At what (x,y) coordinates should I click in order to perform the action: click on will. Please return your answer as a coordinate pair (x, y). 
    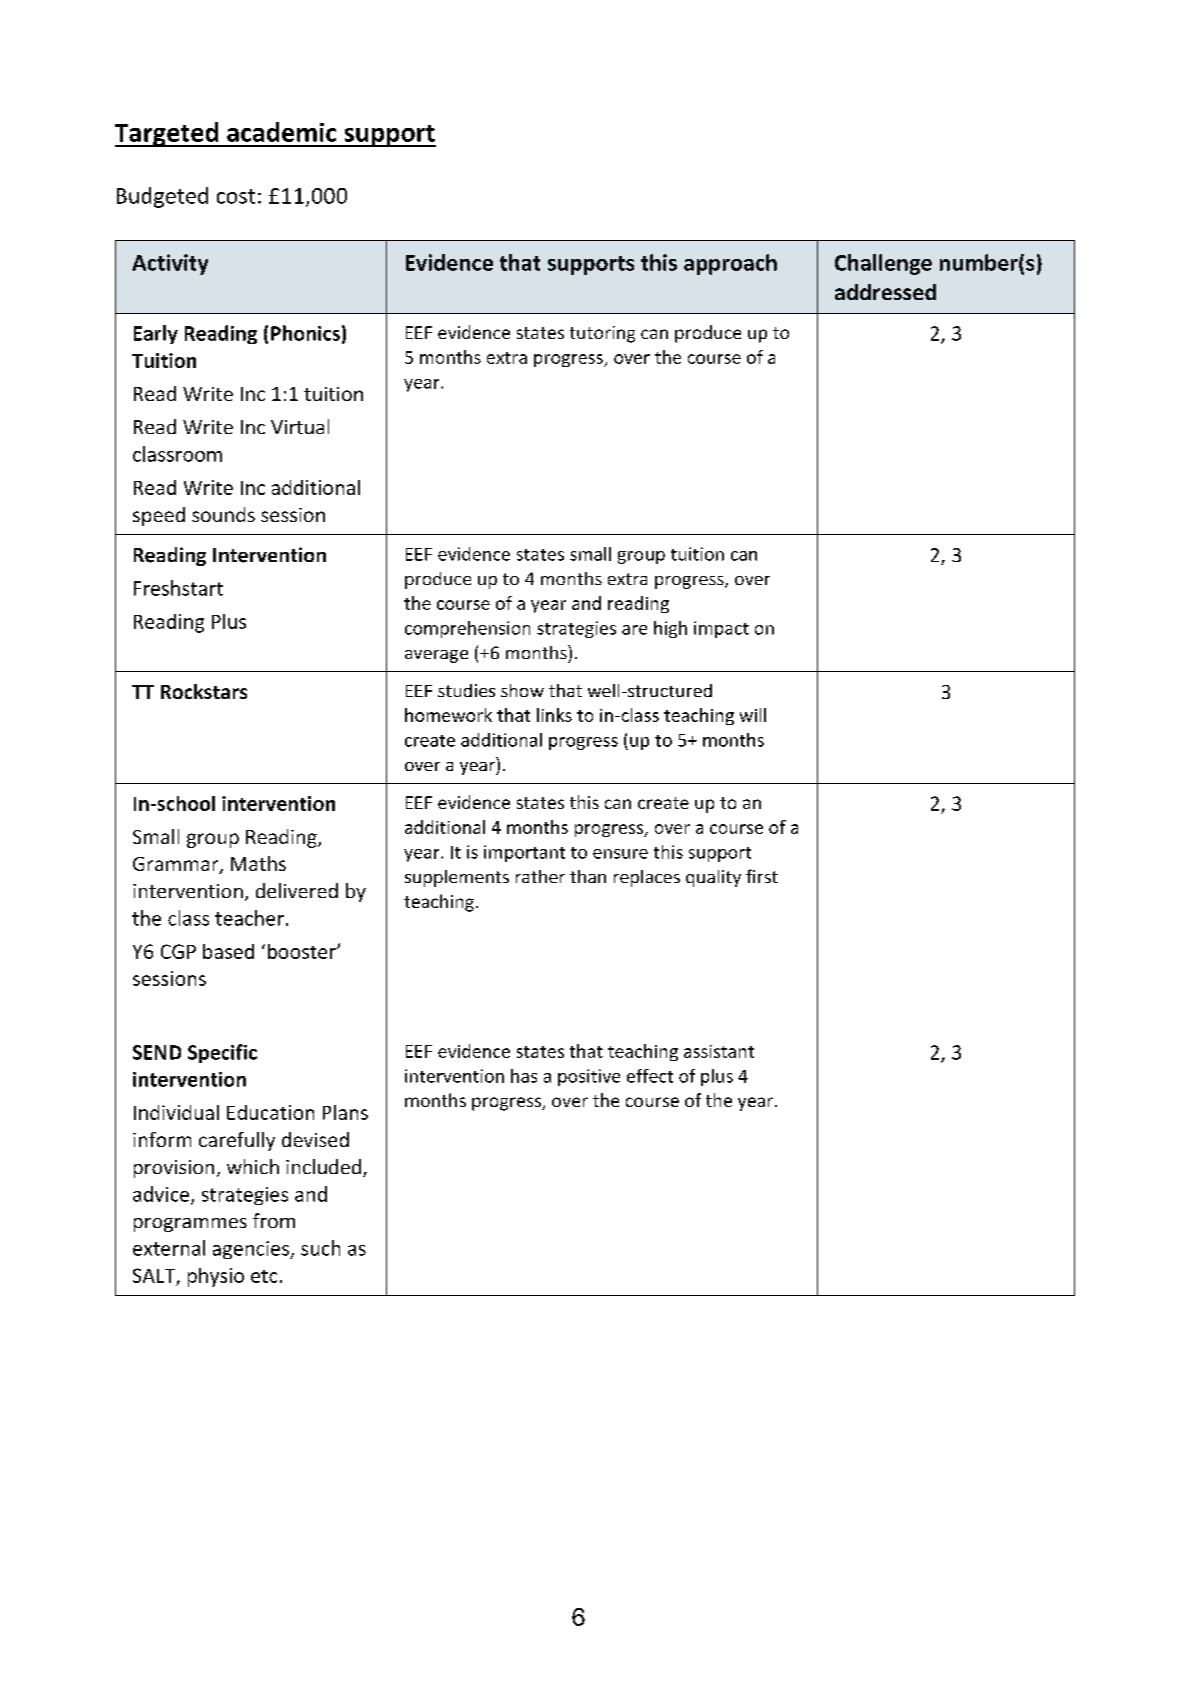
    Looking at the image, I should click on (753, 715).
